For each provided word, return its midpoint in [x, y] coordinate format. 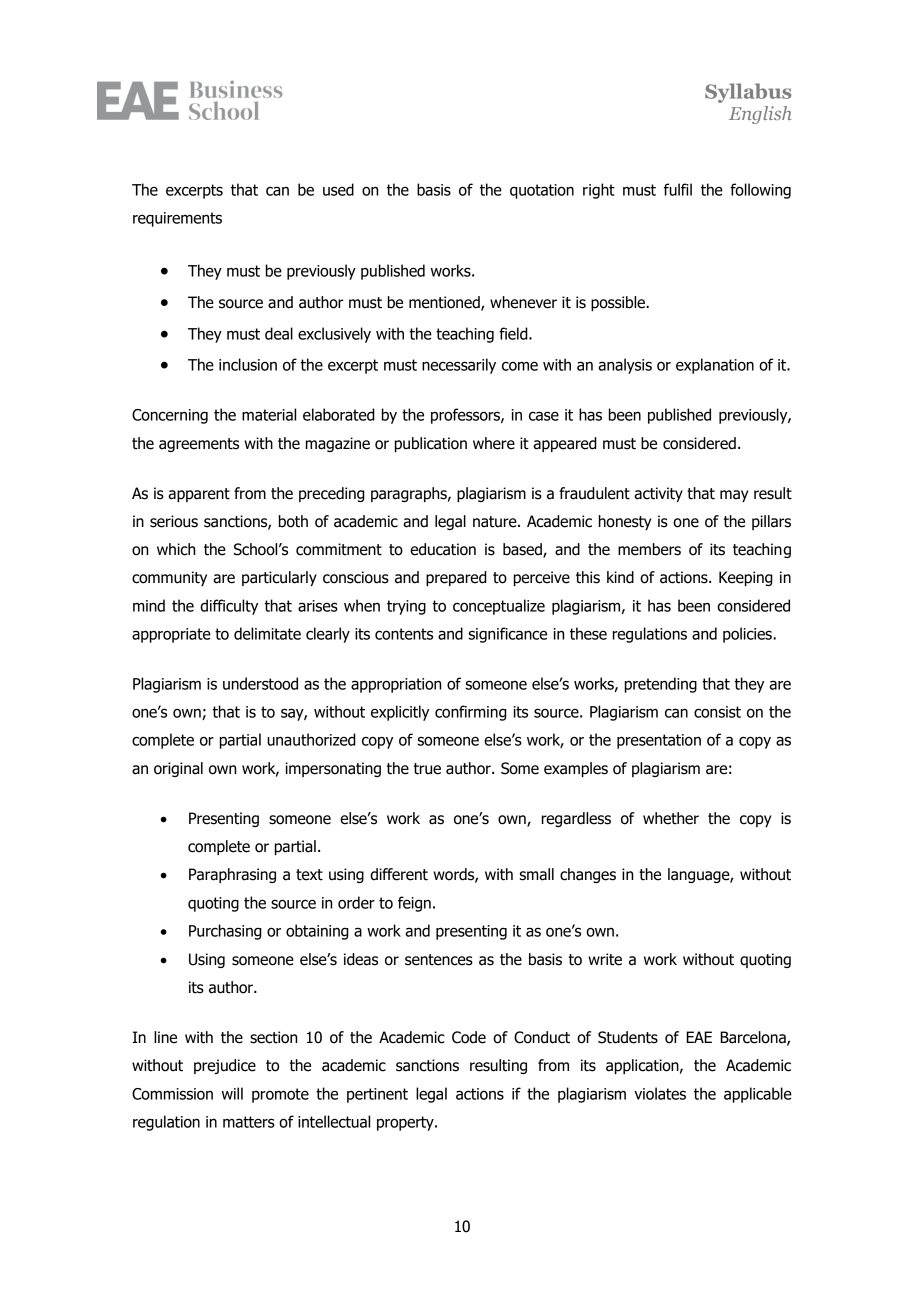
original [178, 769]
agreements [199, 445]
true [427, 769]
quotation [542, 191]
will [232, 1093]
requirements [177, 219]
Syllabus [748, 93]
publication [431, 444]
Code [469, 1037]
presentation [659, 741]
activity [658, 494]
